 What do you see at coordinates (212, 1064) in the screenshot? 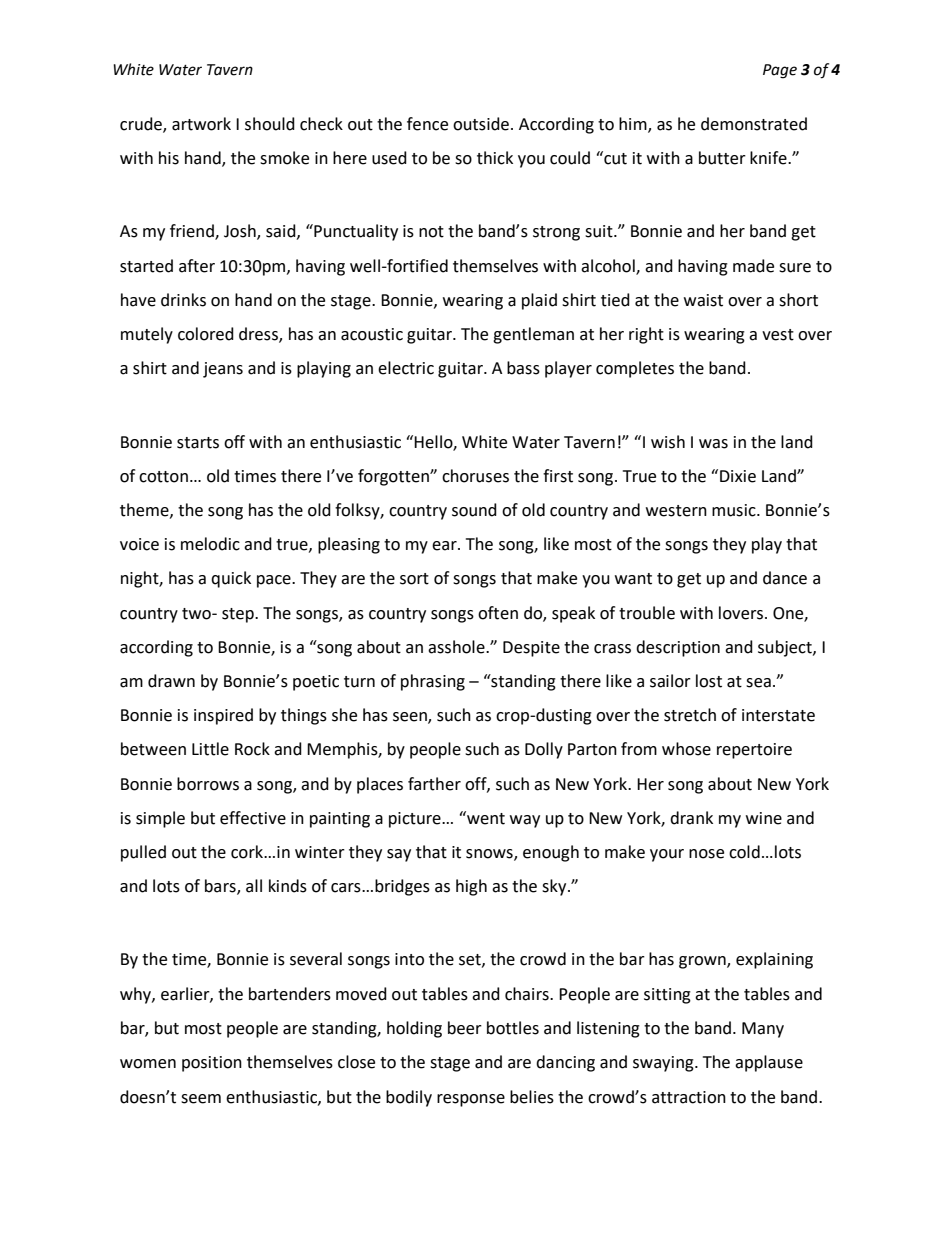
I see `position` at bounding box center [212, 1064].
